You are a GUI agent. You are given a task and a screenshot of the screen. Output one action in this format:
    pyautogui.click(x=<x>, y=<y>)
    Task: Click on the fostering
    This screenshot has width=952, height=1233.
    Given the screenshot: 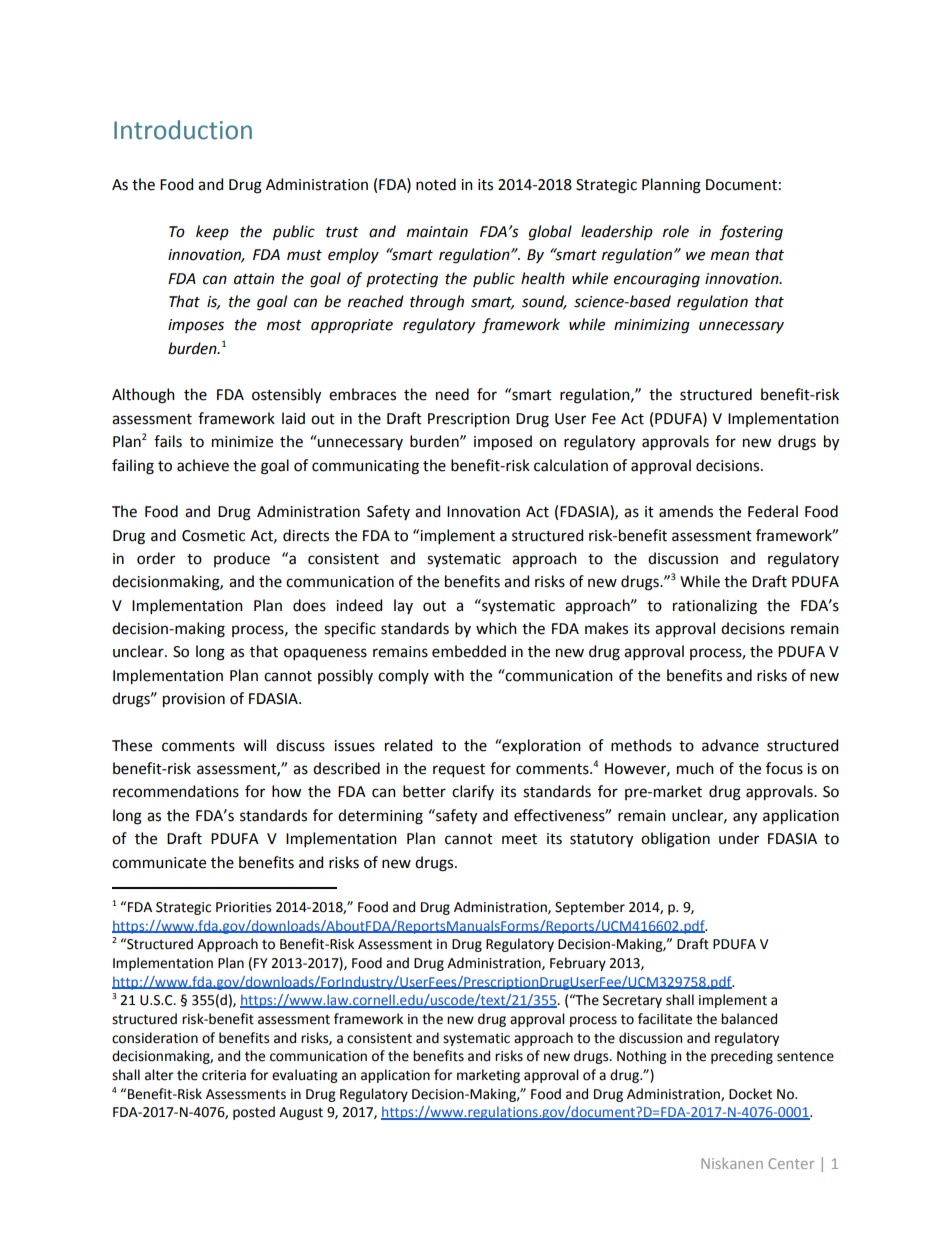 What is the action you would take?
    pyautogui.click(x=751, y=233)
